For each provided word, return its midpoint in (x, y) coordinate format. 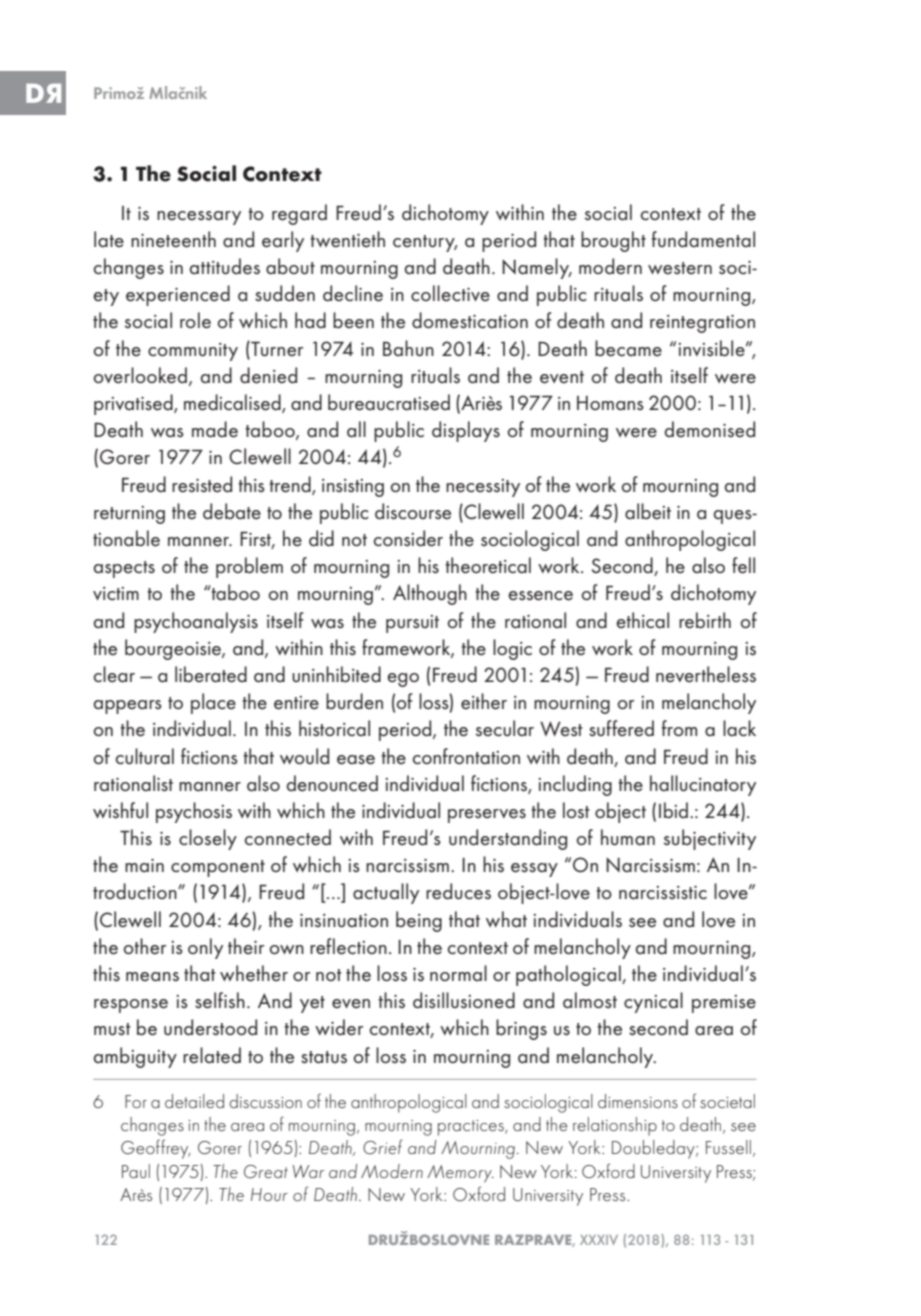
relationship (615, 1126)
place (213, 703)
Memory (460, 1174)
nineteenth (173, 239)
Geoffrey (156, 1149)
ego (403, 680)
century (425, 243)
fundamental (703, 239)
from (679, 728)
